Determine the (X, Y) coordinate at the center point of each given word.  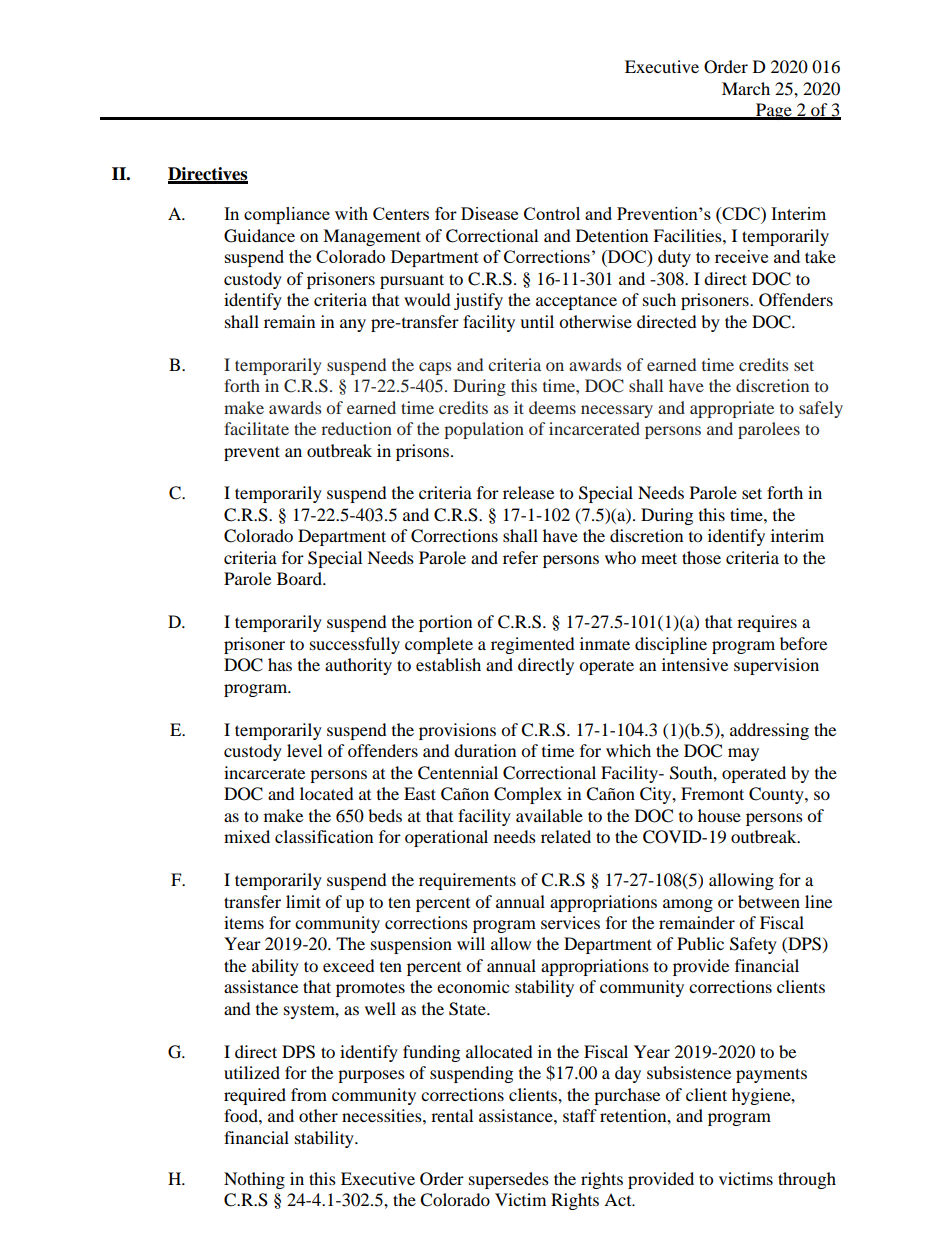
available (549, 815)
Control (552, 213)
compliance (287, 215)
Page (774, 111)
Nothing (254, 1180)
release (528, 492)
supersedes (509, 1180)
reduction (356, 428)
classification (324, 836)
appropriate (732, 409)
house (719, 815)
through (807, 1180)
